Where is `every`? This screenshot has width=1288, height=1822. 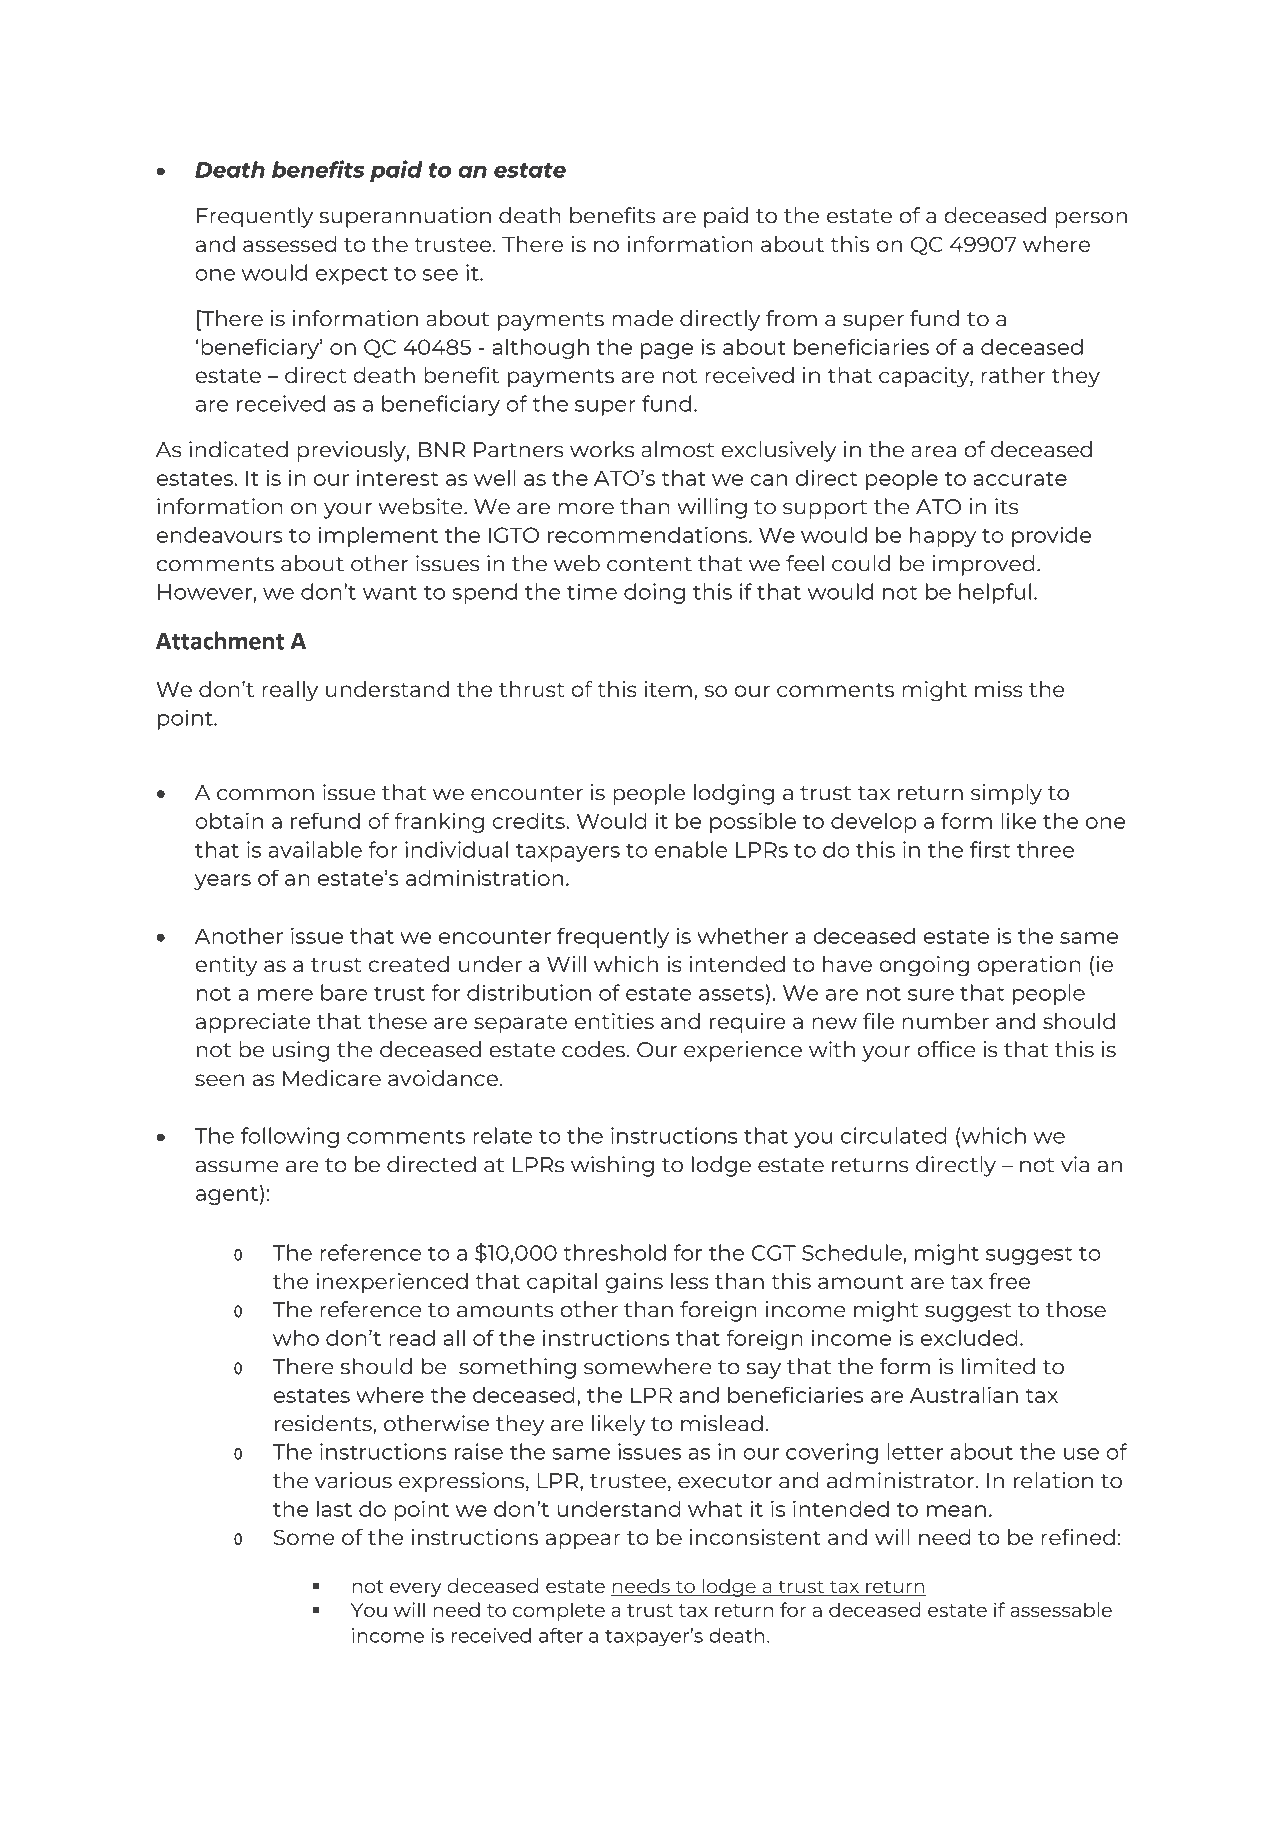
every is located at coordinates (416, 1589).
